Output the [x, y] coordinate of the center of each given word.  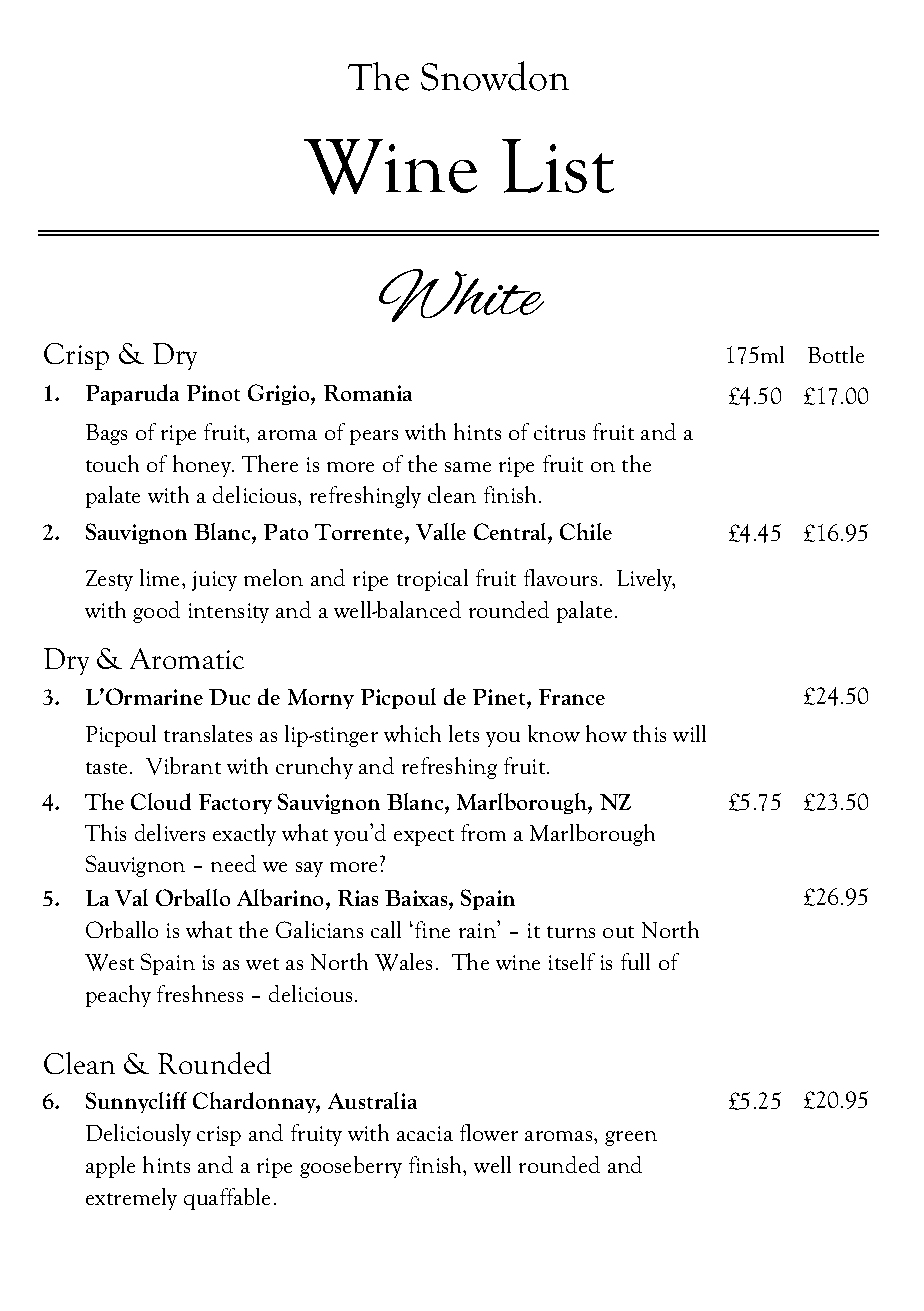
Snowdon [495, 76]
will [689, 733]
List [558, 166]
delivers [170, 832]
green [631, 1138]
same [468, 467]
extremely [131, 1199]
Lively [646, 580]
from [483, 832]
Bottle [836, 354]
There [270, 463]
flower [489, 1132]
